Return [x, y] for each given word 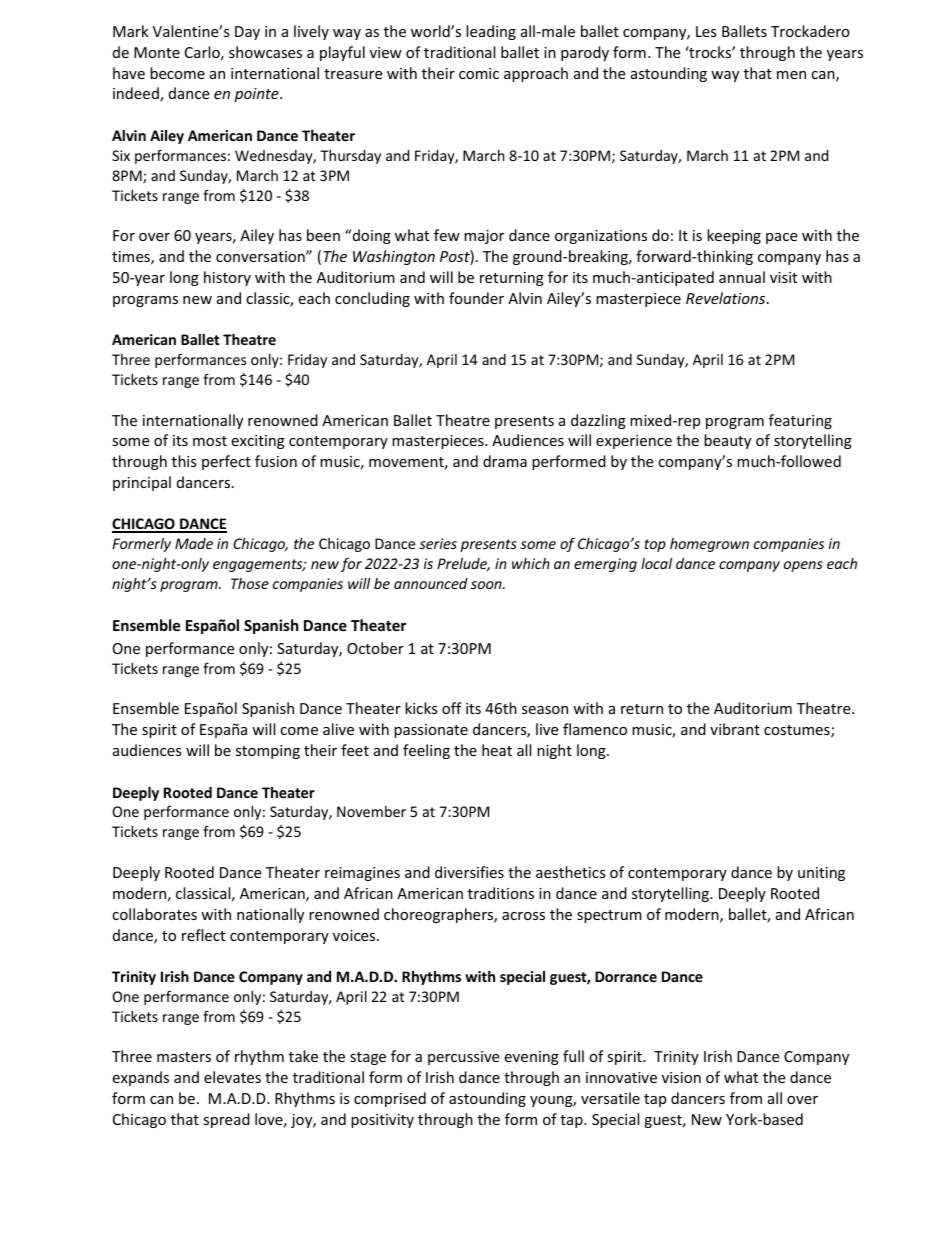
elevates [232, 1077]
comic [479, 73]
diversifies [469, 872]
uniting [821, 874]
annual [742, 277]
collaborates [154, 914]
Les [706, 31]
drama [505, 461]
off [452, 708]
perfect [226, 462]
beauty [727, 441]
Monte [157, 52]
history [227, 278]
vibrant [735, 729]
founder [476, 298]
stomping [268, 752]
